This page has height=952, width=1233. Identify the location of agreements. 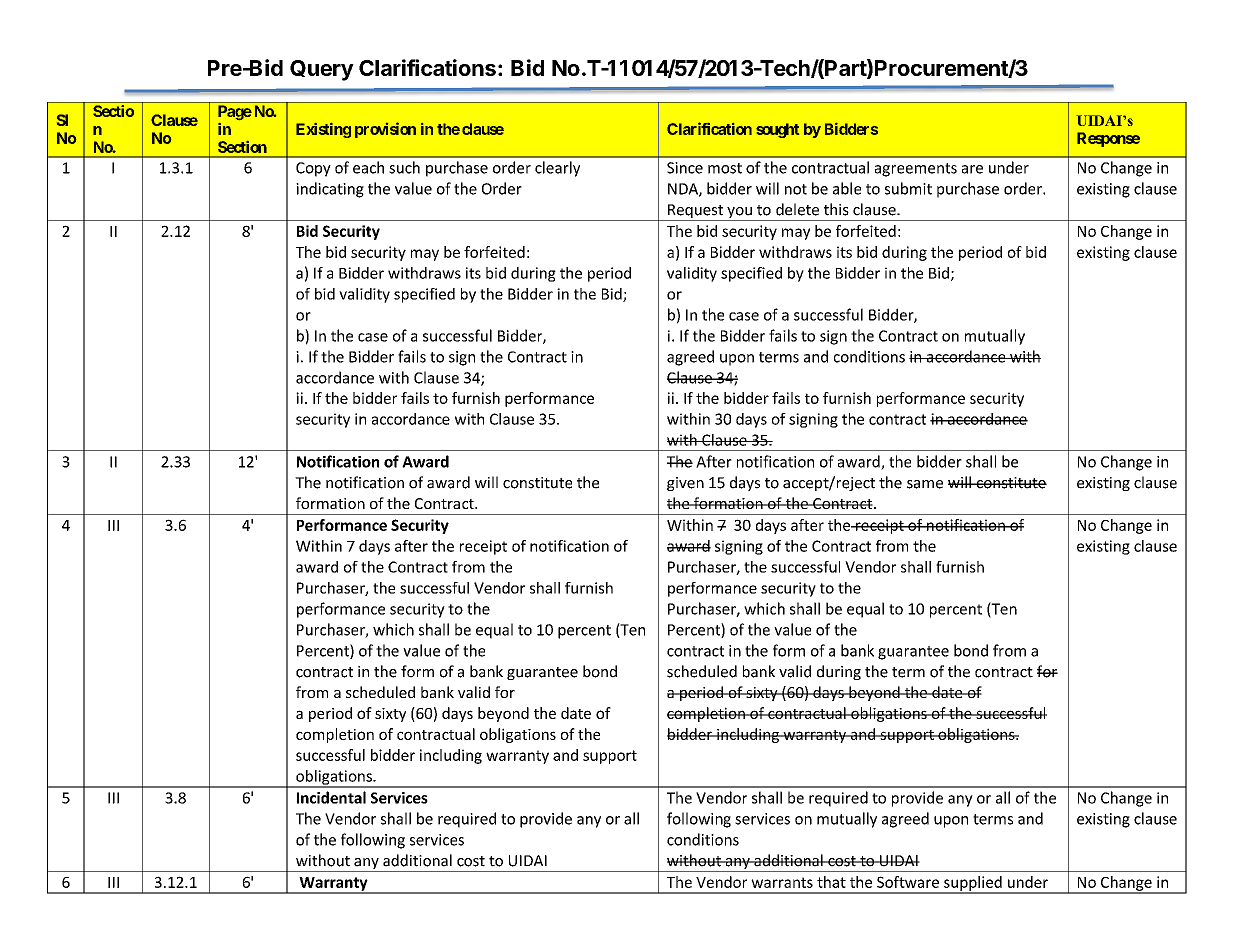
(916, 170).
